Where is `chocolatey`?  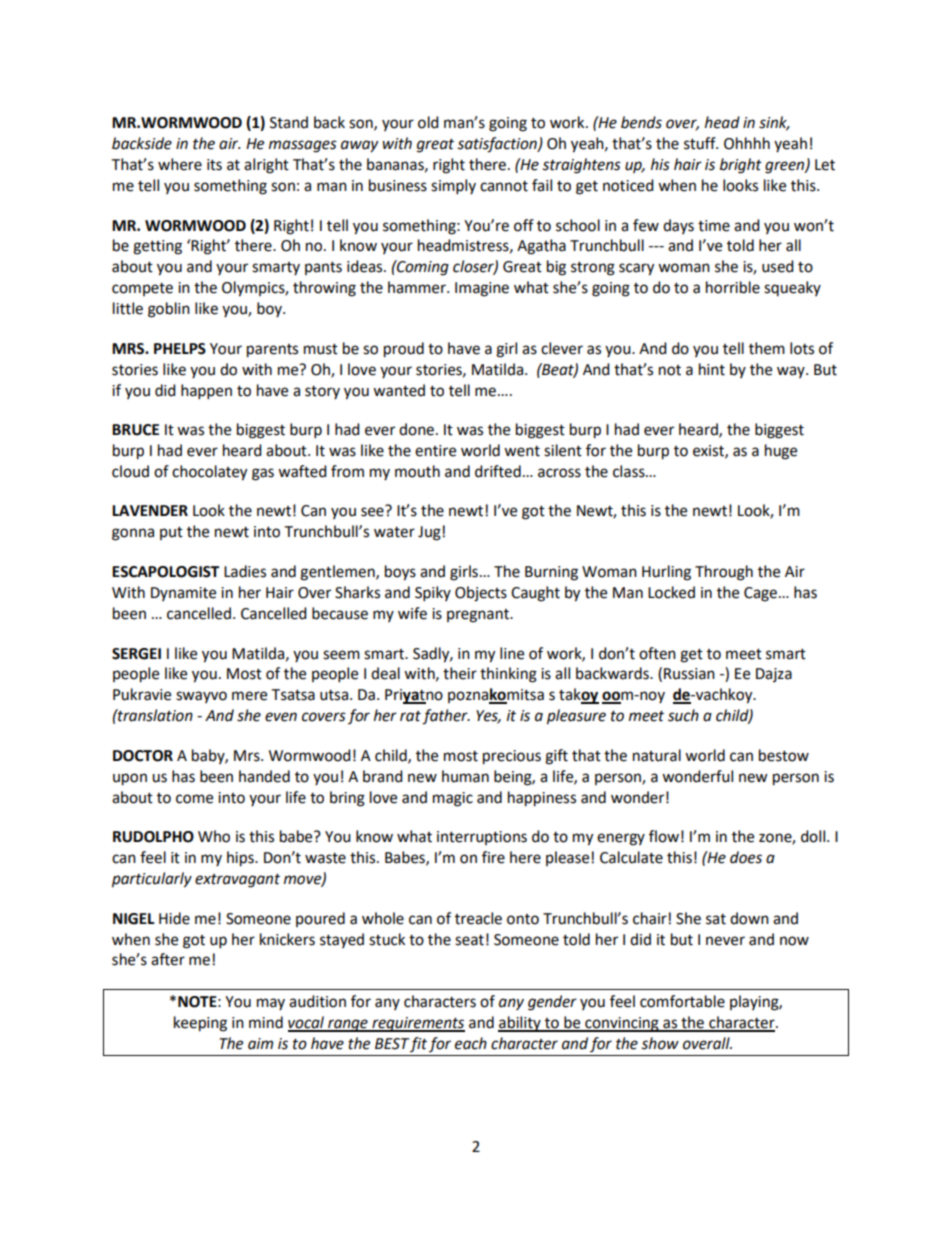
chocolatey is located at coordinates (209, 473).
